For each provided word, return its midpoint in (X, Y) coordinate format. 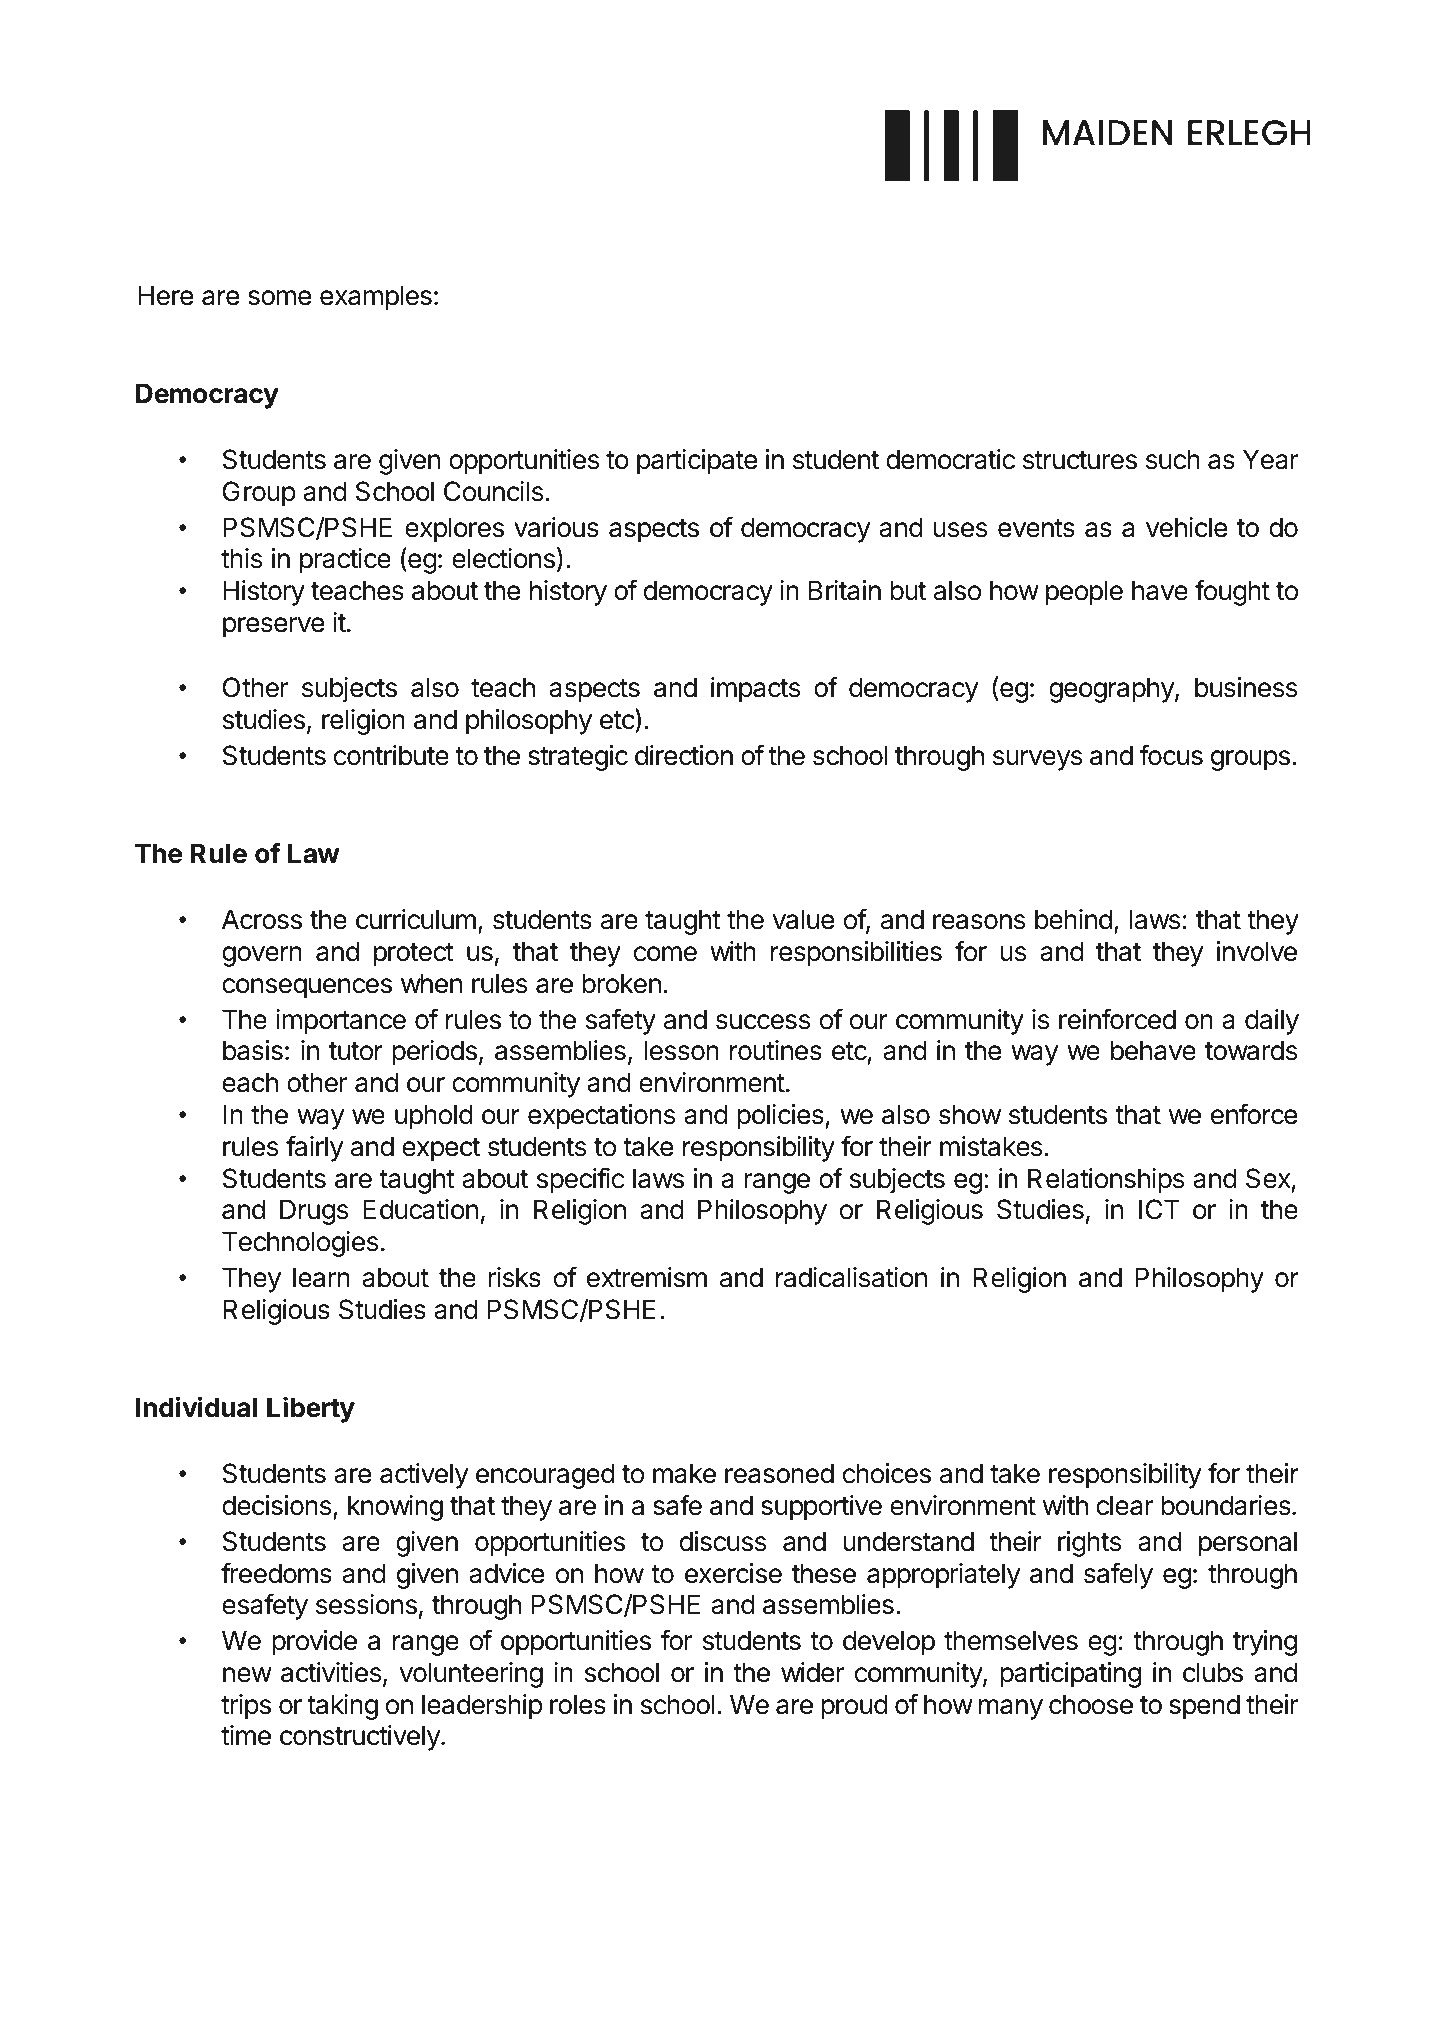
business (1246, 687)
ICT (1159, 1209)
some (279, 298)
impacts (755, 690)
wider (812, 1672)
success (763, 1022)
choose (1091, 1704)
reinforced (1117, 1019)
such (1173, 459)
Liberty (311, 1409)
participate (697, 462)
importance (341, 1022)
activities (331, 1672)
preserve (273, 627)
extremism (647, 1277)
